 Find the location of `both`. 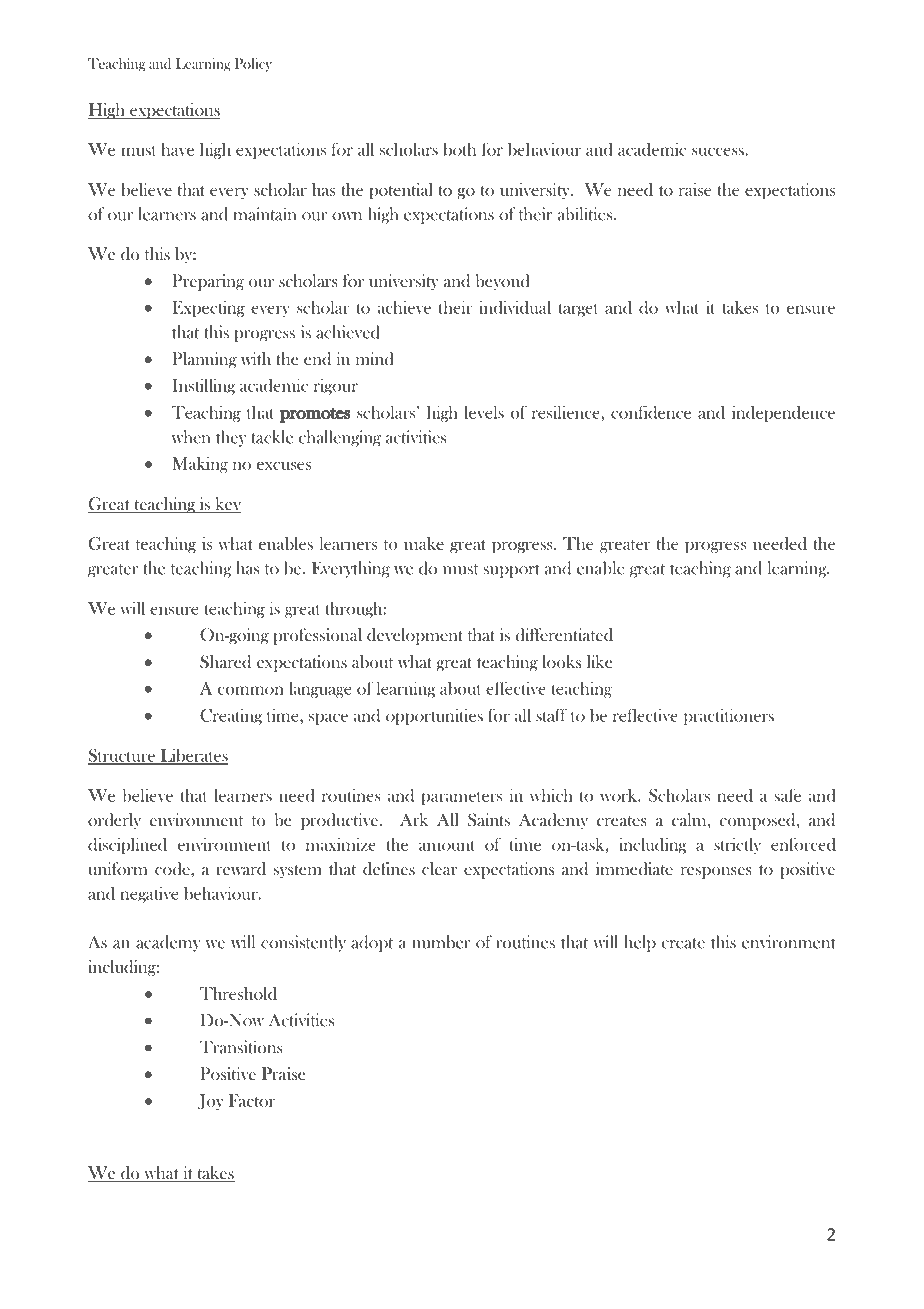

both is located at coordinates (459, 149).
